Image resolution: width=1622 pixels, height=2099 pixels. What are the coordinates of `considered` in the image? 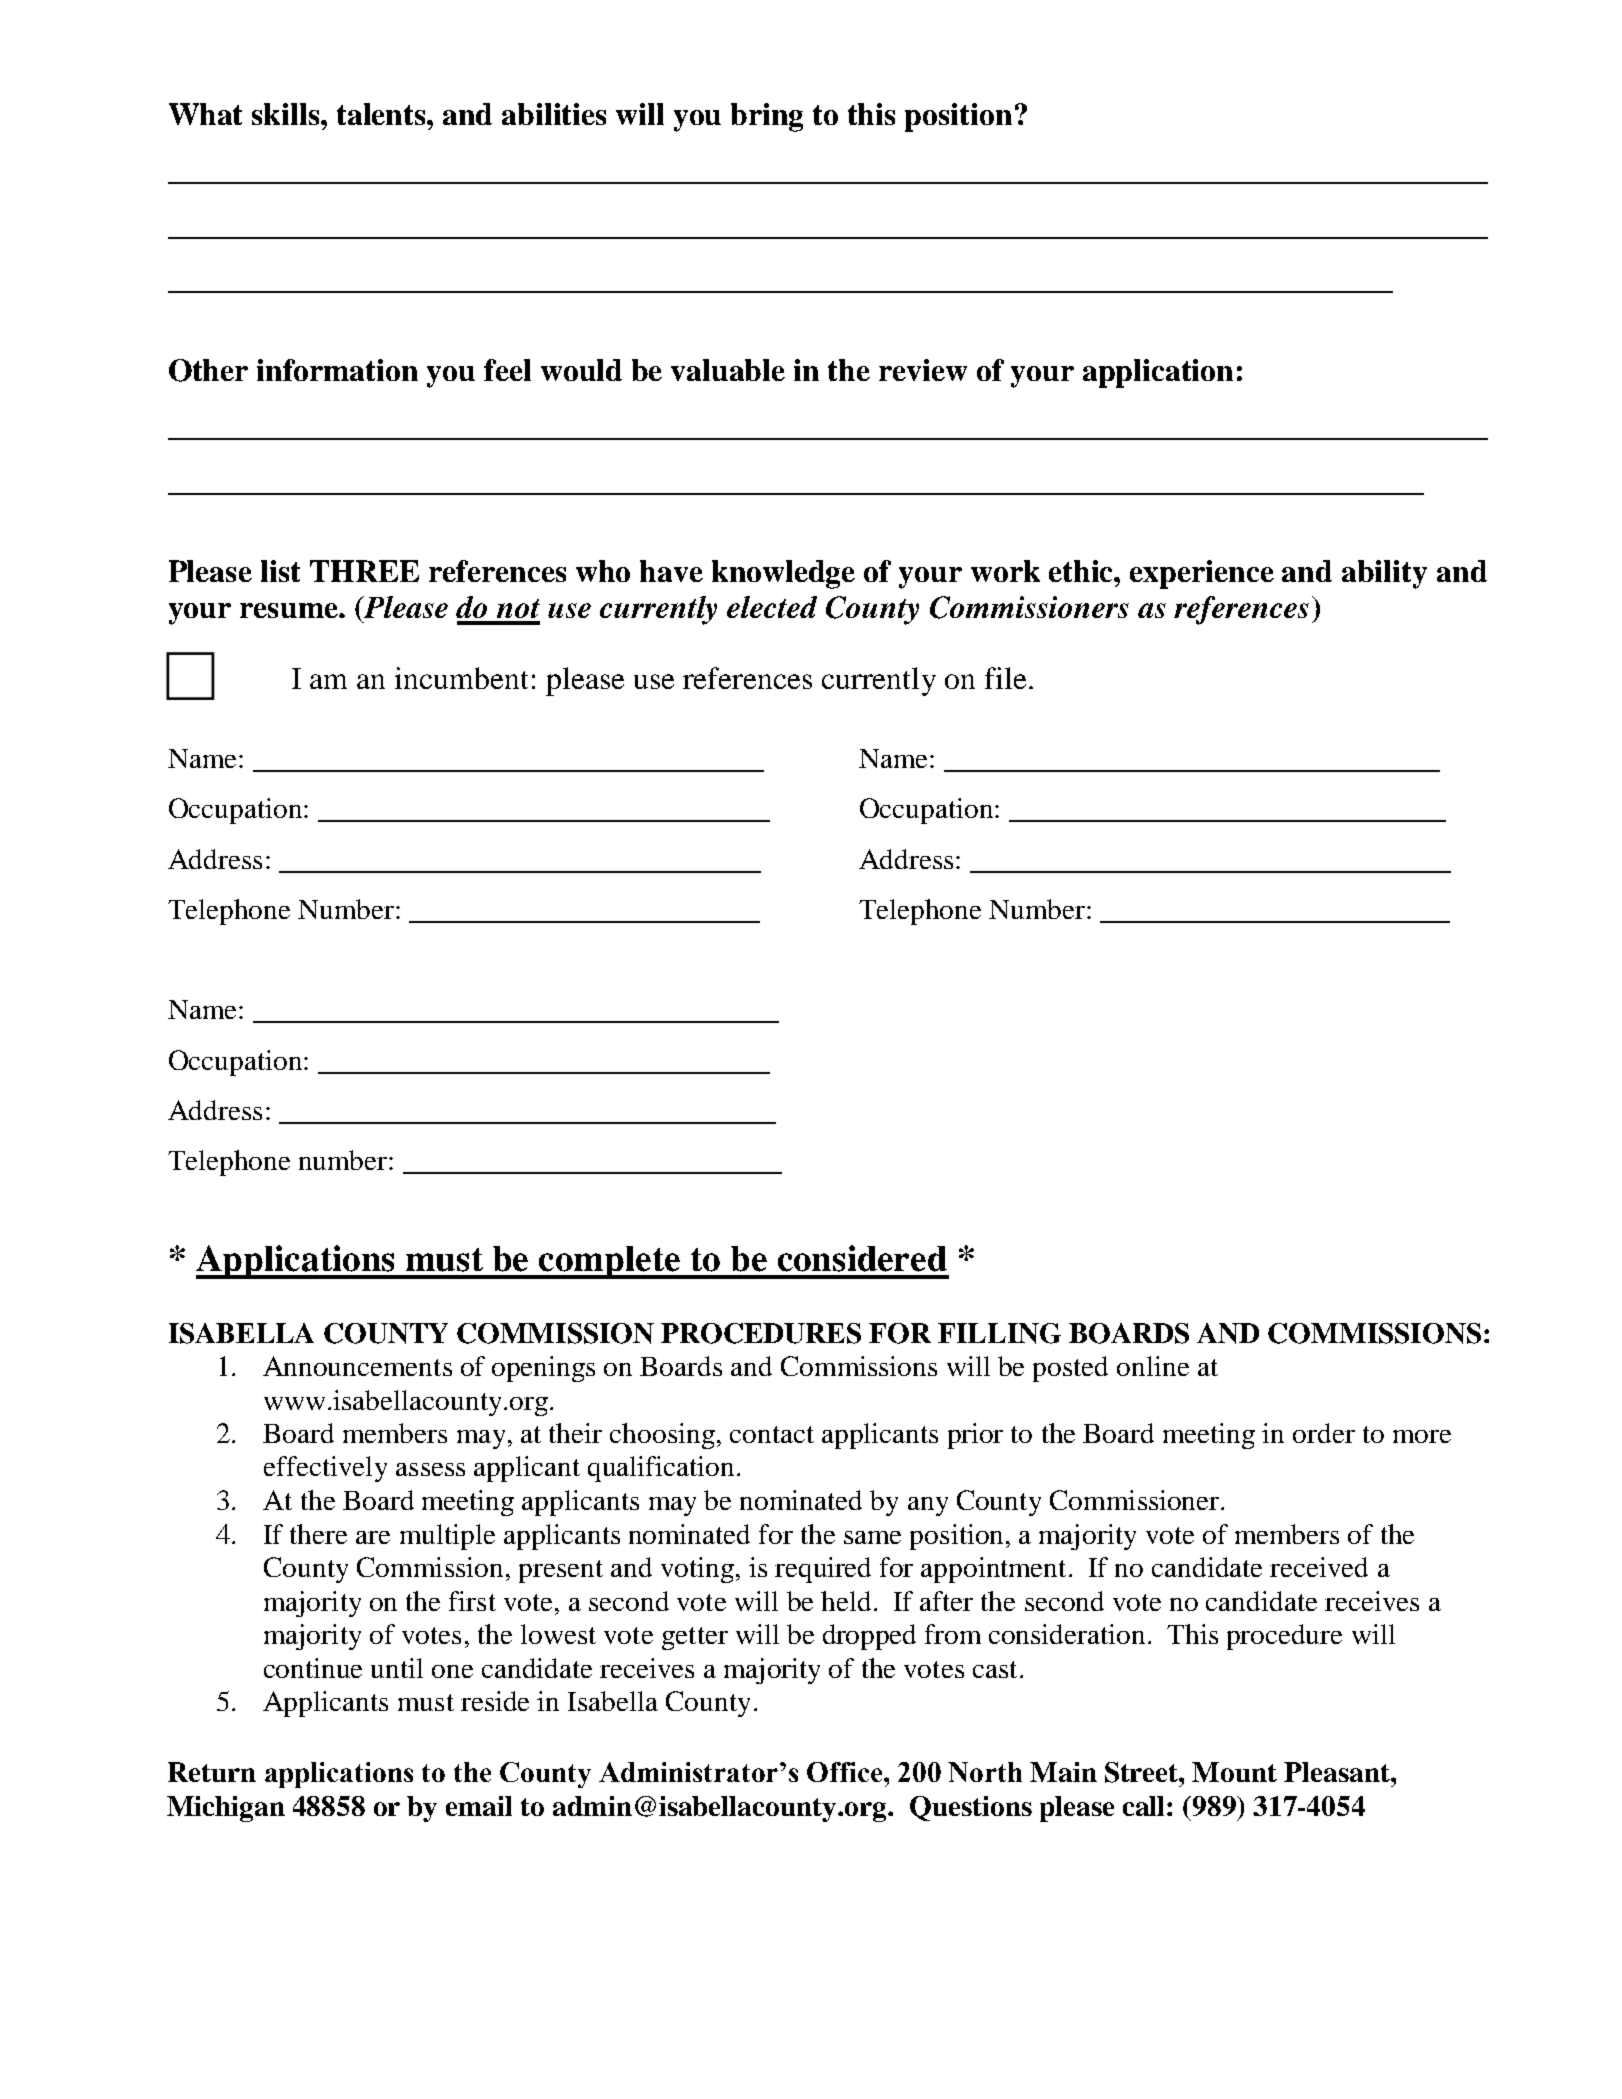 It's located at (862, 1258).
